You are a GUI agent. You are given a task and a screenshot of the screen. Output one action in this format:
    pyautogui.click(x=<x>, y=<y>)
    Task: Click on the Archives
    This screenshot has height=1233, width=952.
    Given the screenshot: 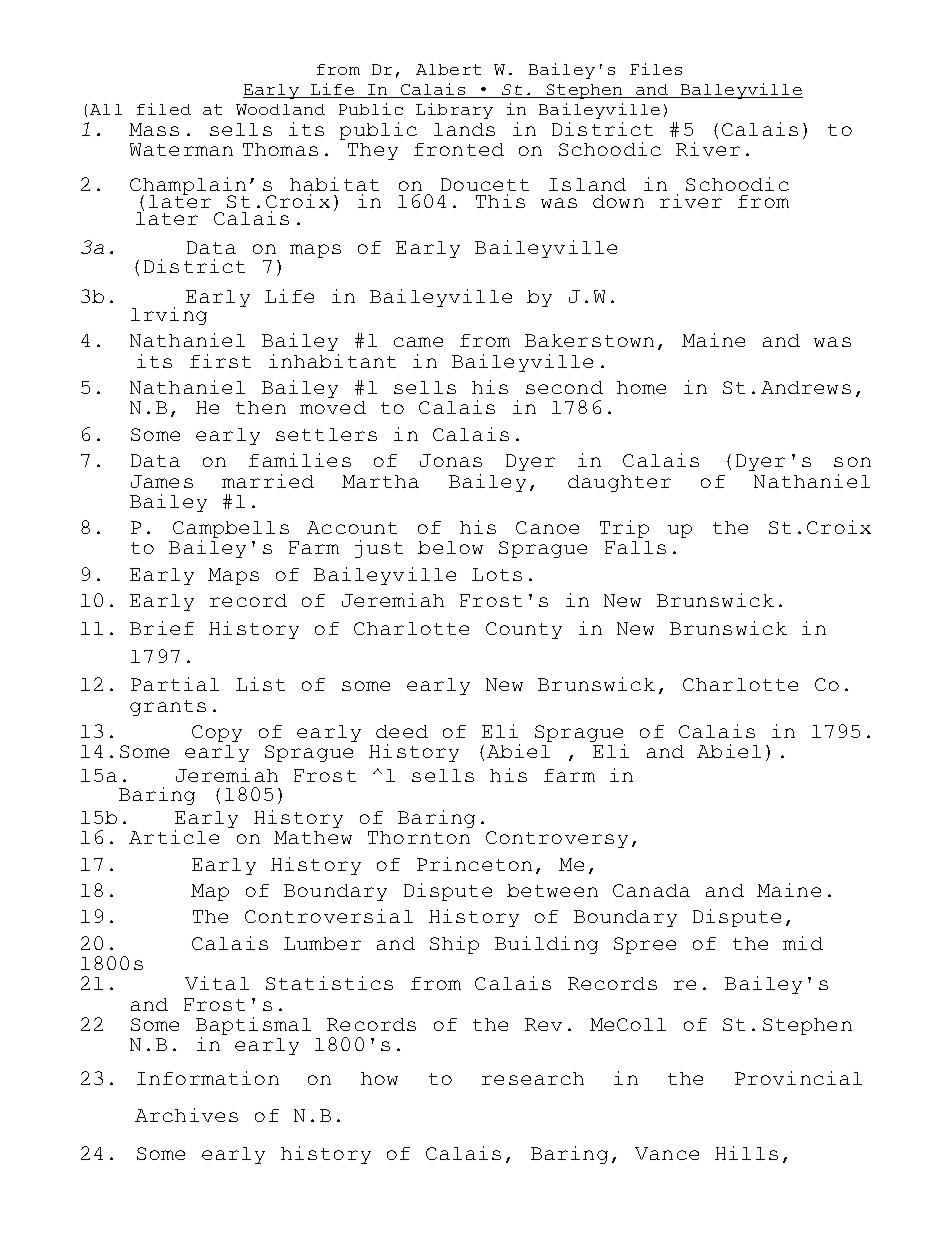 What is the action you would take?
    pyautogui.click(x=186, y=1115)
